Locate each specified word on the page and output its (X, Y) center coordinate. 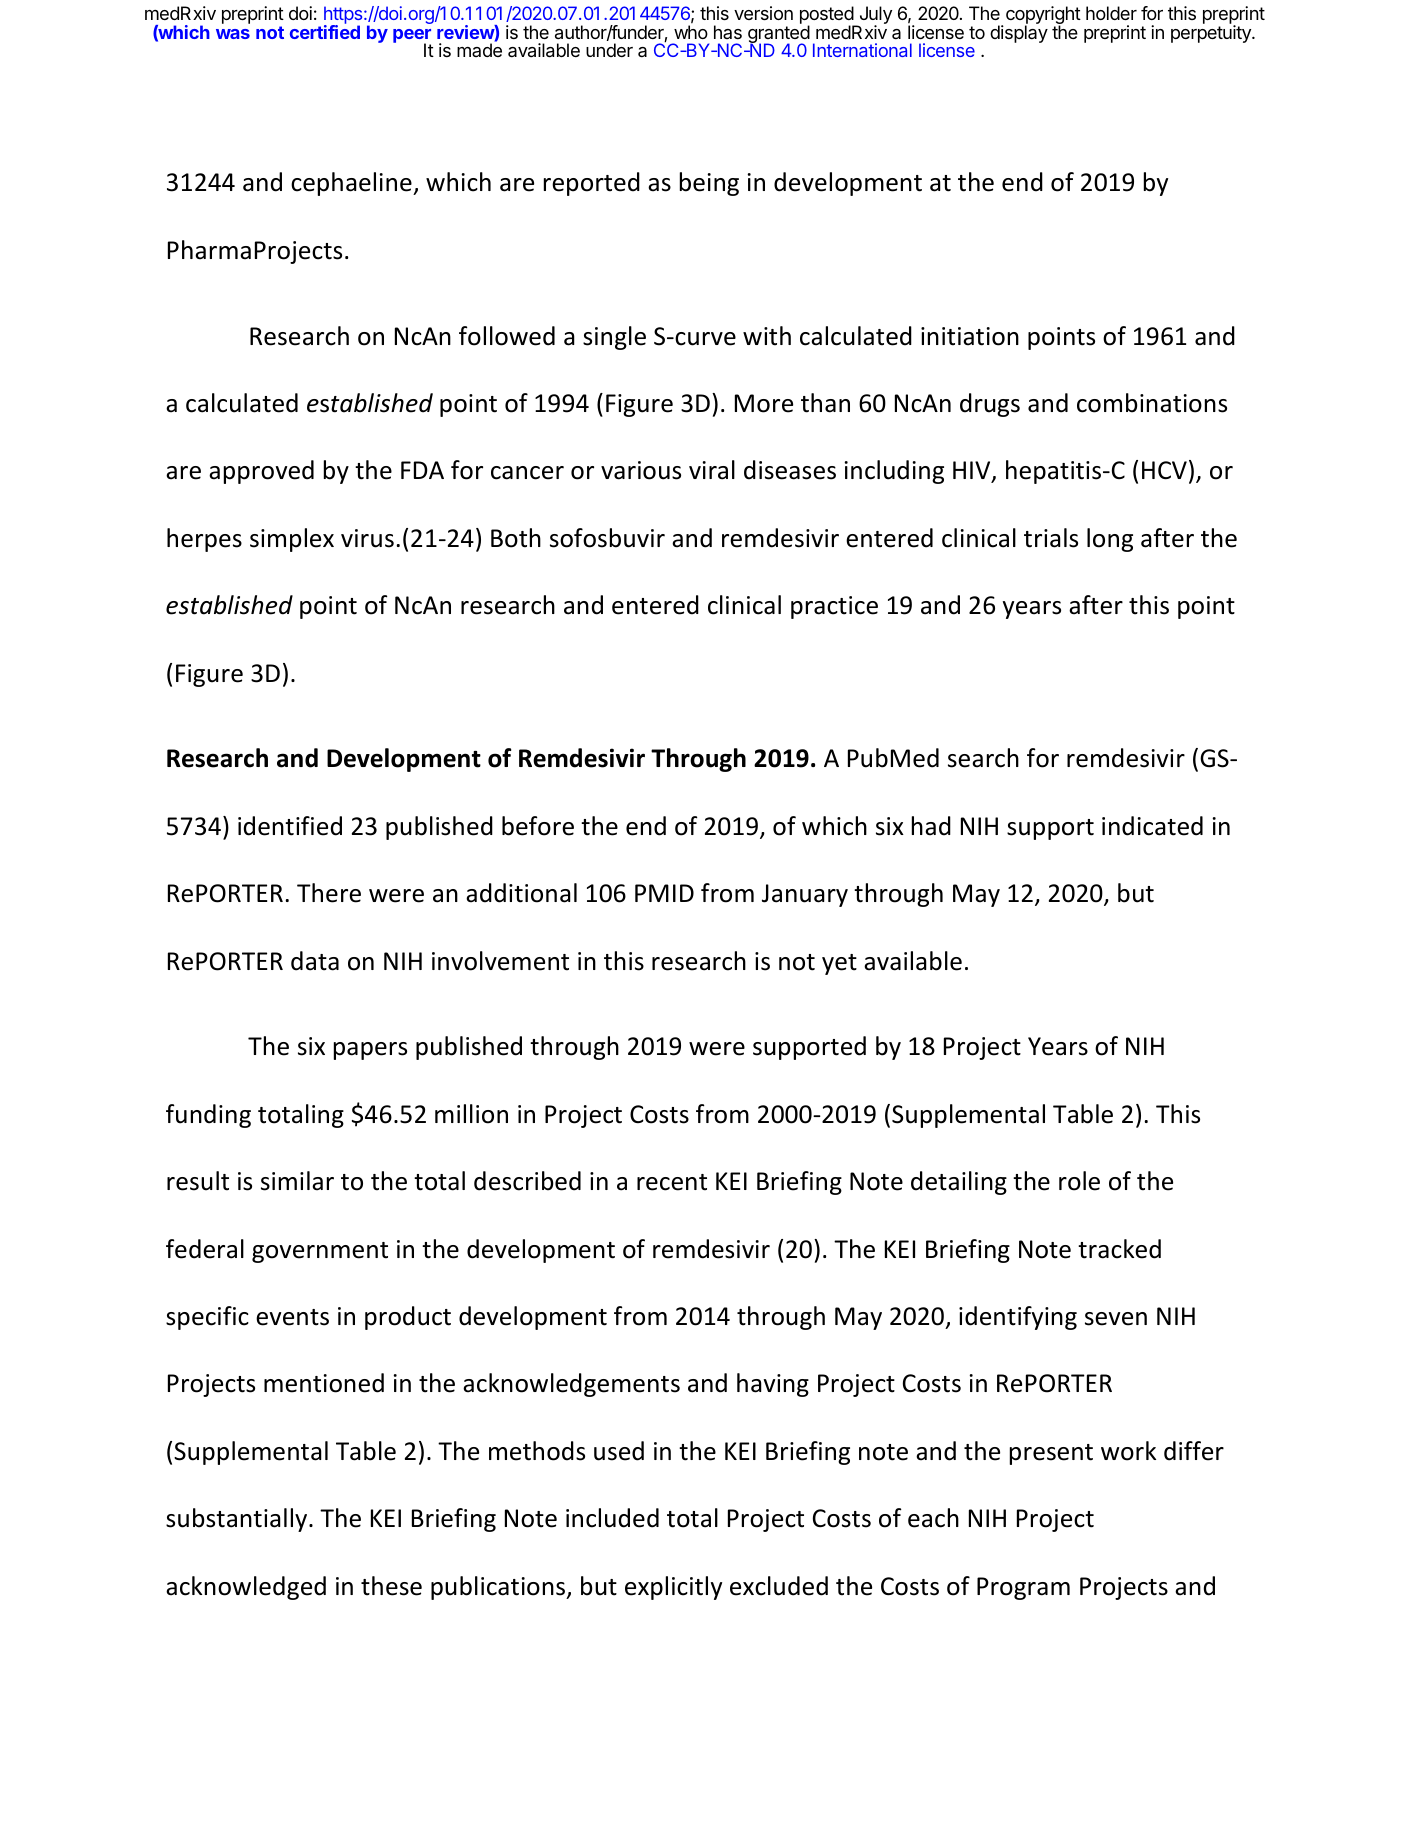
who (691, 31)
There (329, 893)
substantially (238, 1520)
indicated (1152, 826)
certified (325, 31)
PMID (664, 893)
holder (1111, 13)
